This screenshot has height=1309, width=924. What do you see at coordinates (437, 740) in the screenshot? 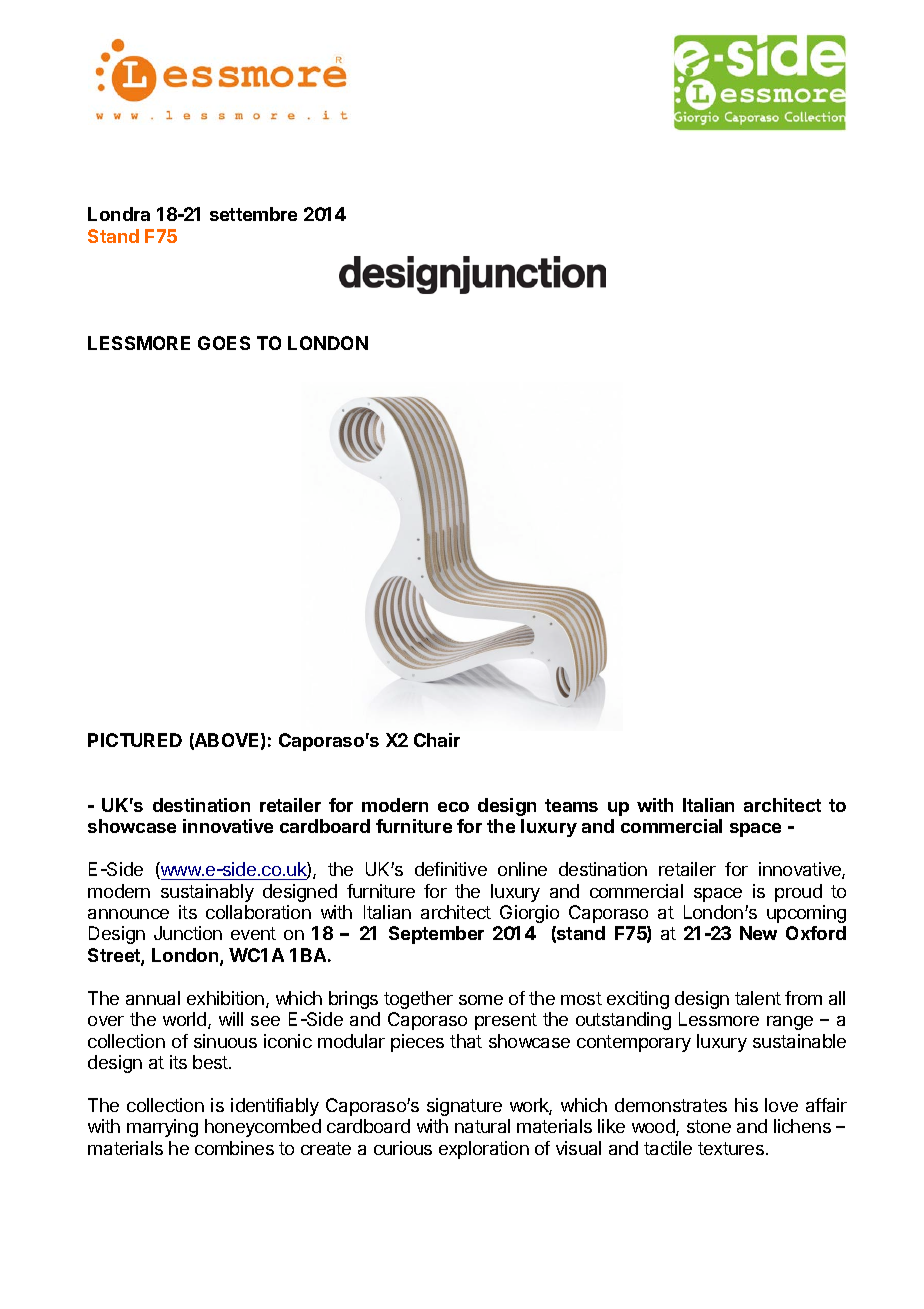
I see `Chair` at bounding box center [437, 740].
